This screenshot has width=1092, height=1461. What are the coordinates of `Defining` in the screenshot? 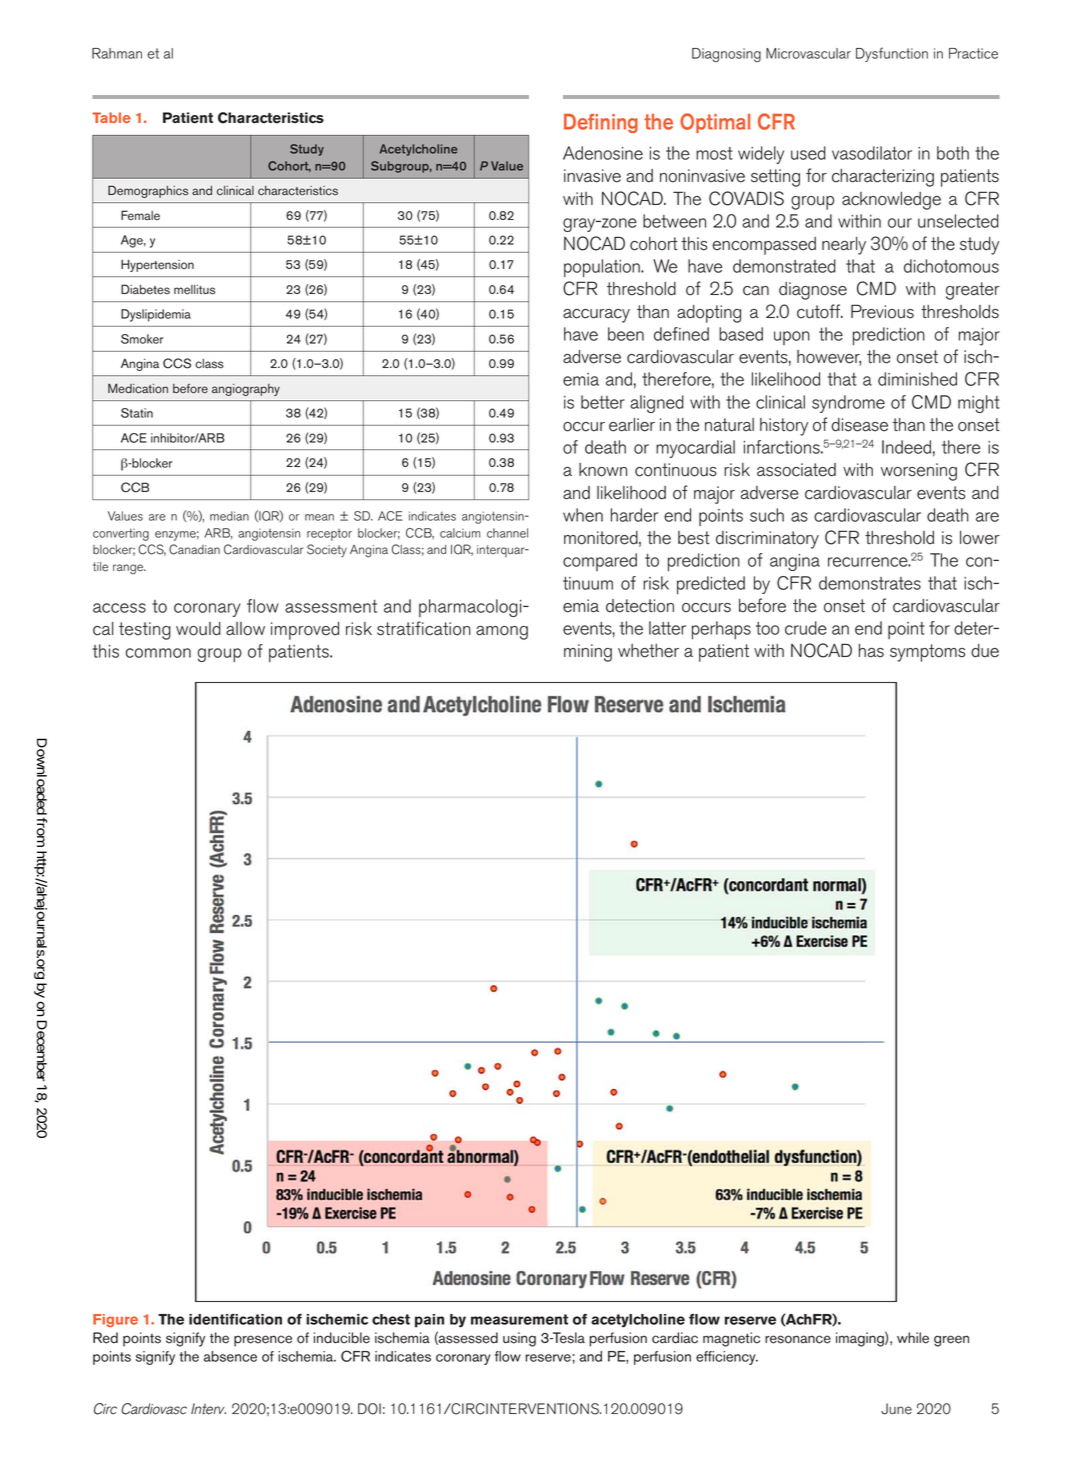 It's located at (601, 123).
